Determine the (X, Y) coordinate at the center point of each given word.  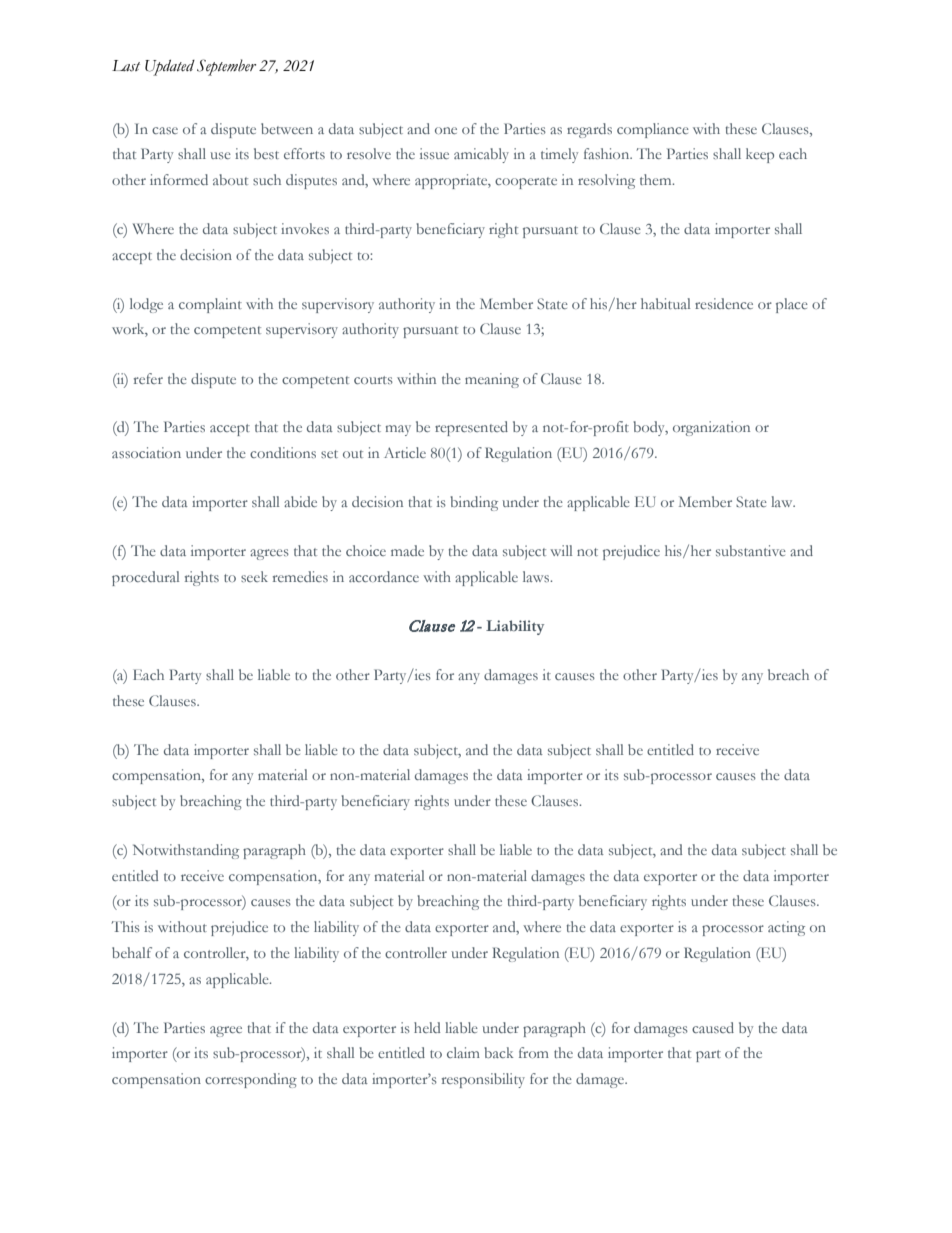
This (126, 926)
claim (463, 1052)
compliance (653, 130)
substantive (751, 550)
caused (713, 1027)
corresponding (251, 1080)
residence (724, 303)
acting (786, 928)
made (407, 550)
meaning (492, 380)
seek (254, 576)
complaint (210, 305)
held (427, 1027)
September (226, 67)
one (446, 130)
